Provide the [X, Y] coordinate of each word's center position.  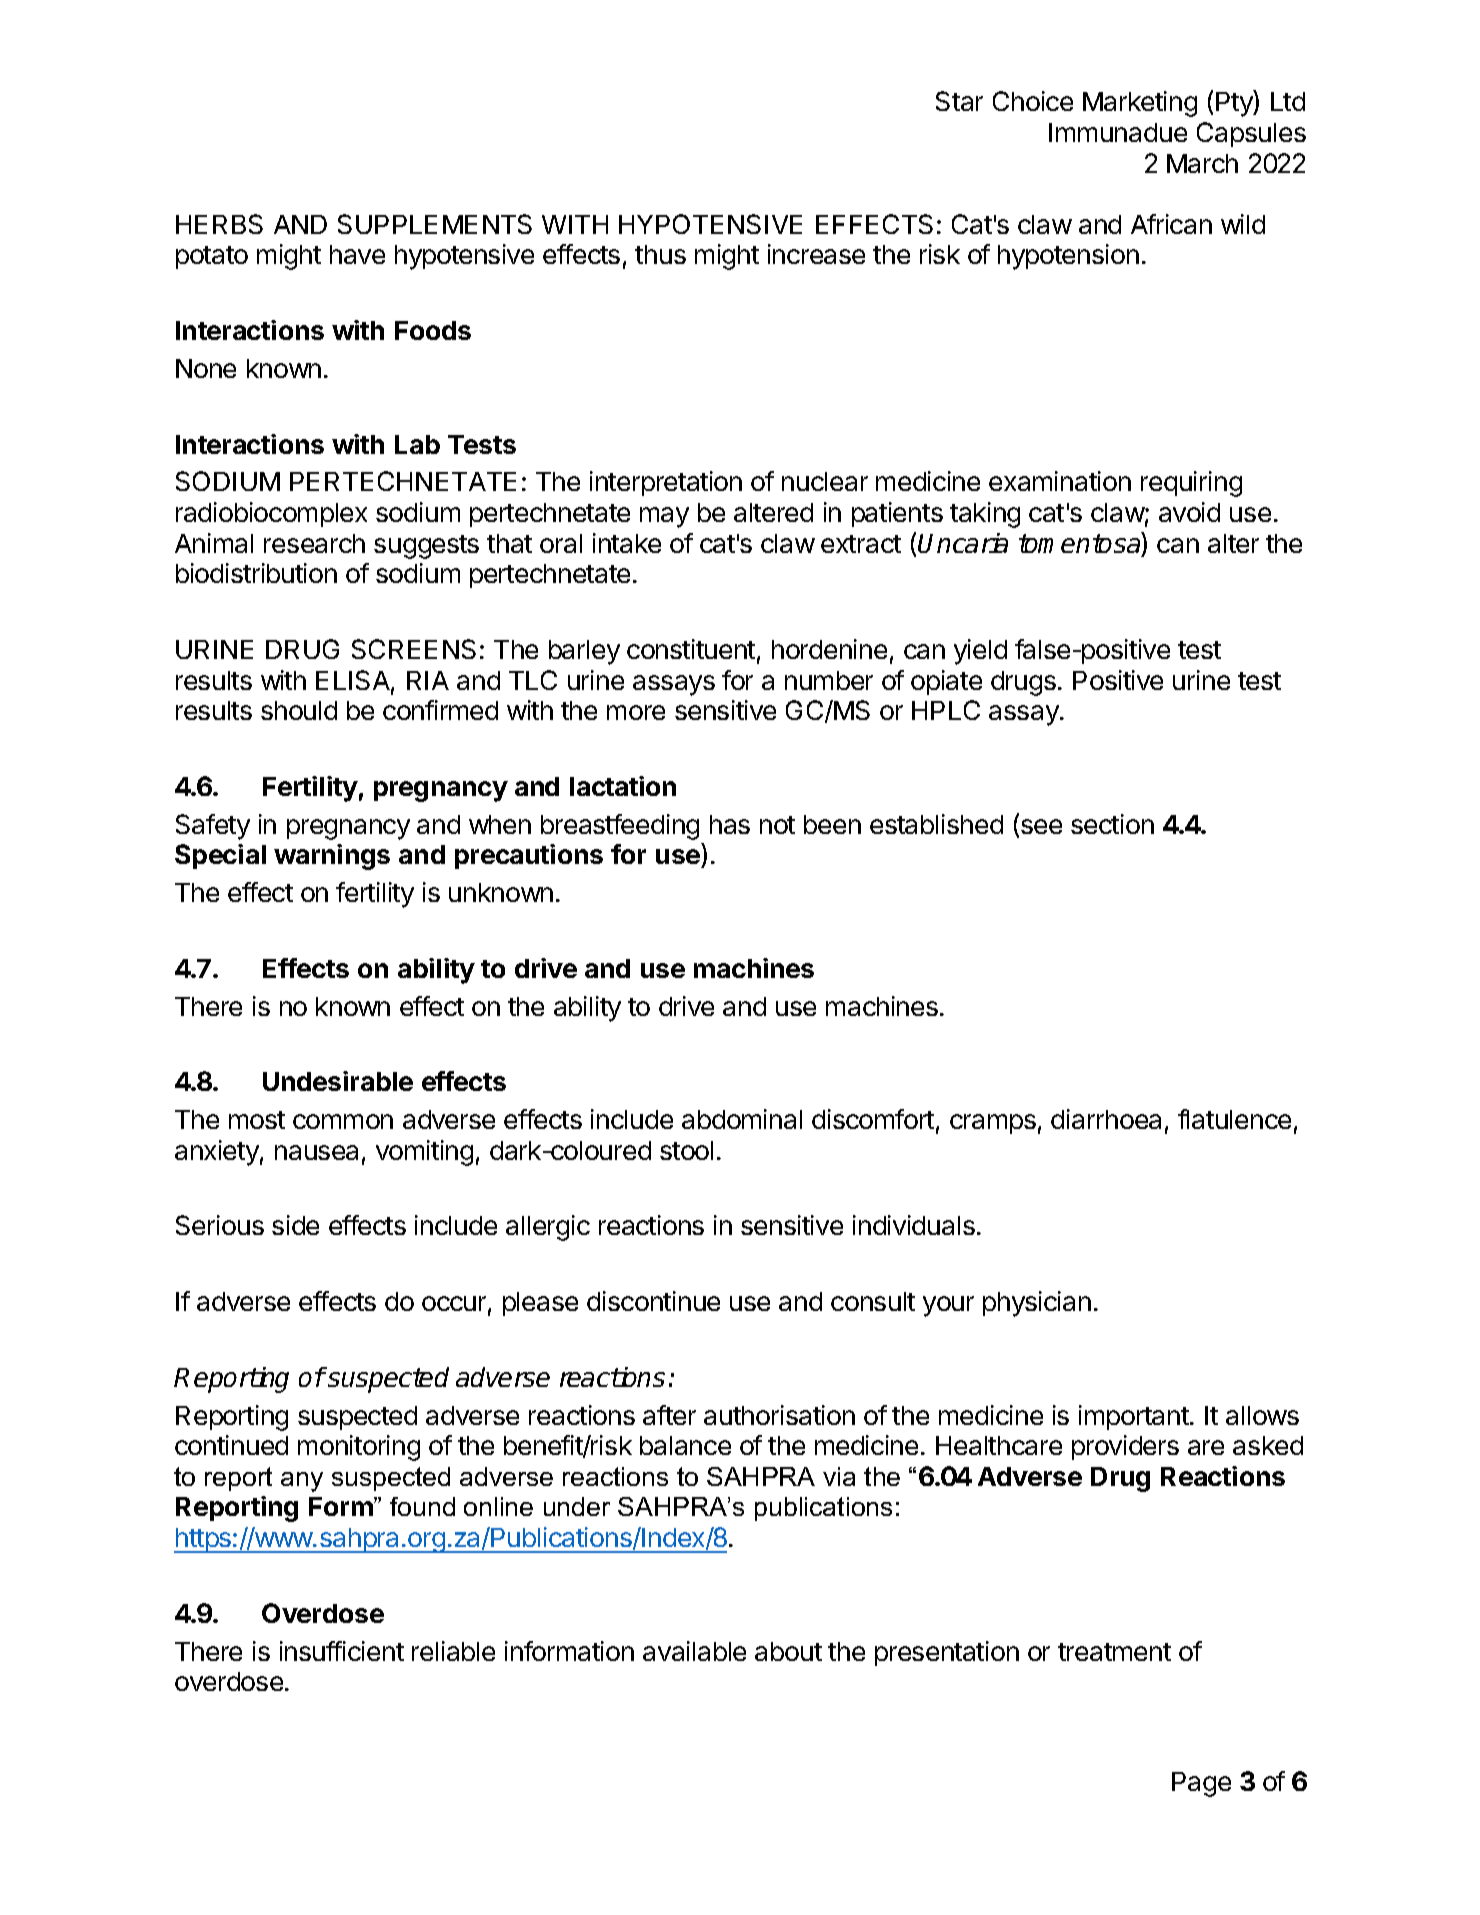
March [1202, 163]
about [788, 1651]
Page [1201, 1784]
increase [816, 254]
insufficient [342, 1651]
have [357, 254]
